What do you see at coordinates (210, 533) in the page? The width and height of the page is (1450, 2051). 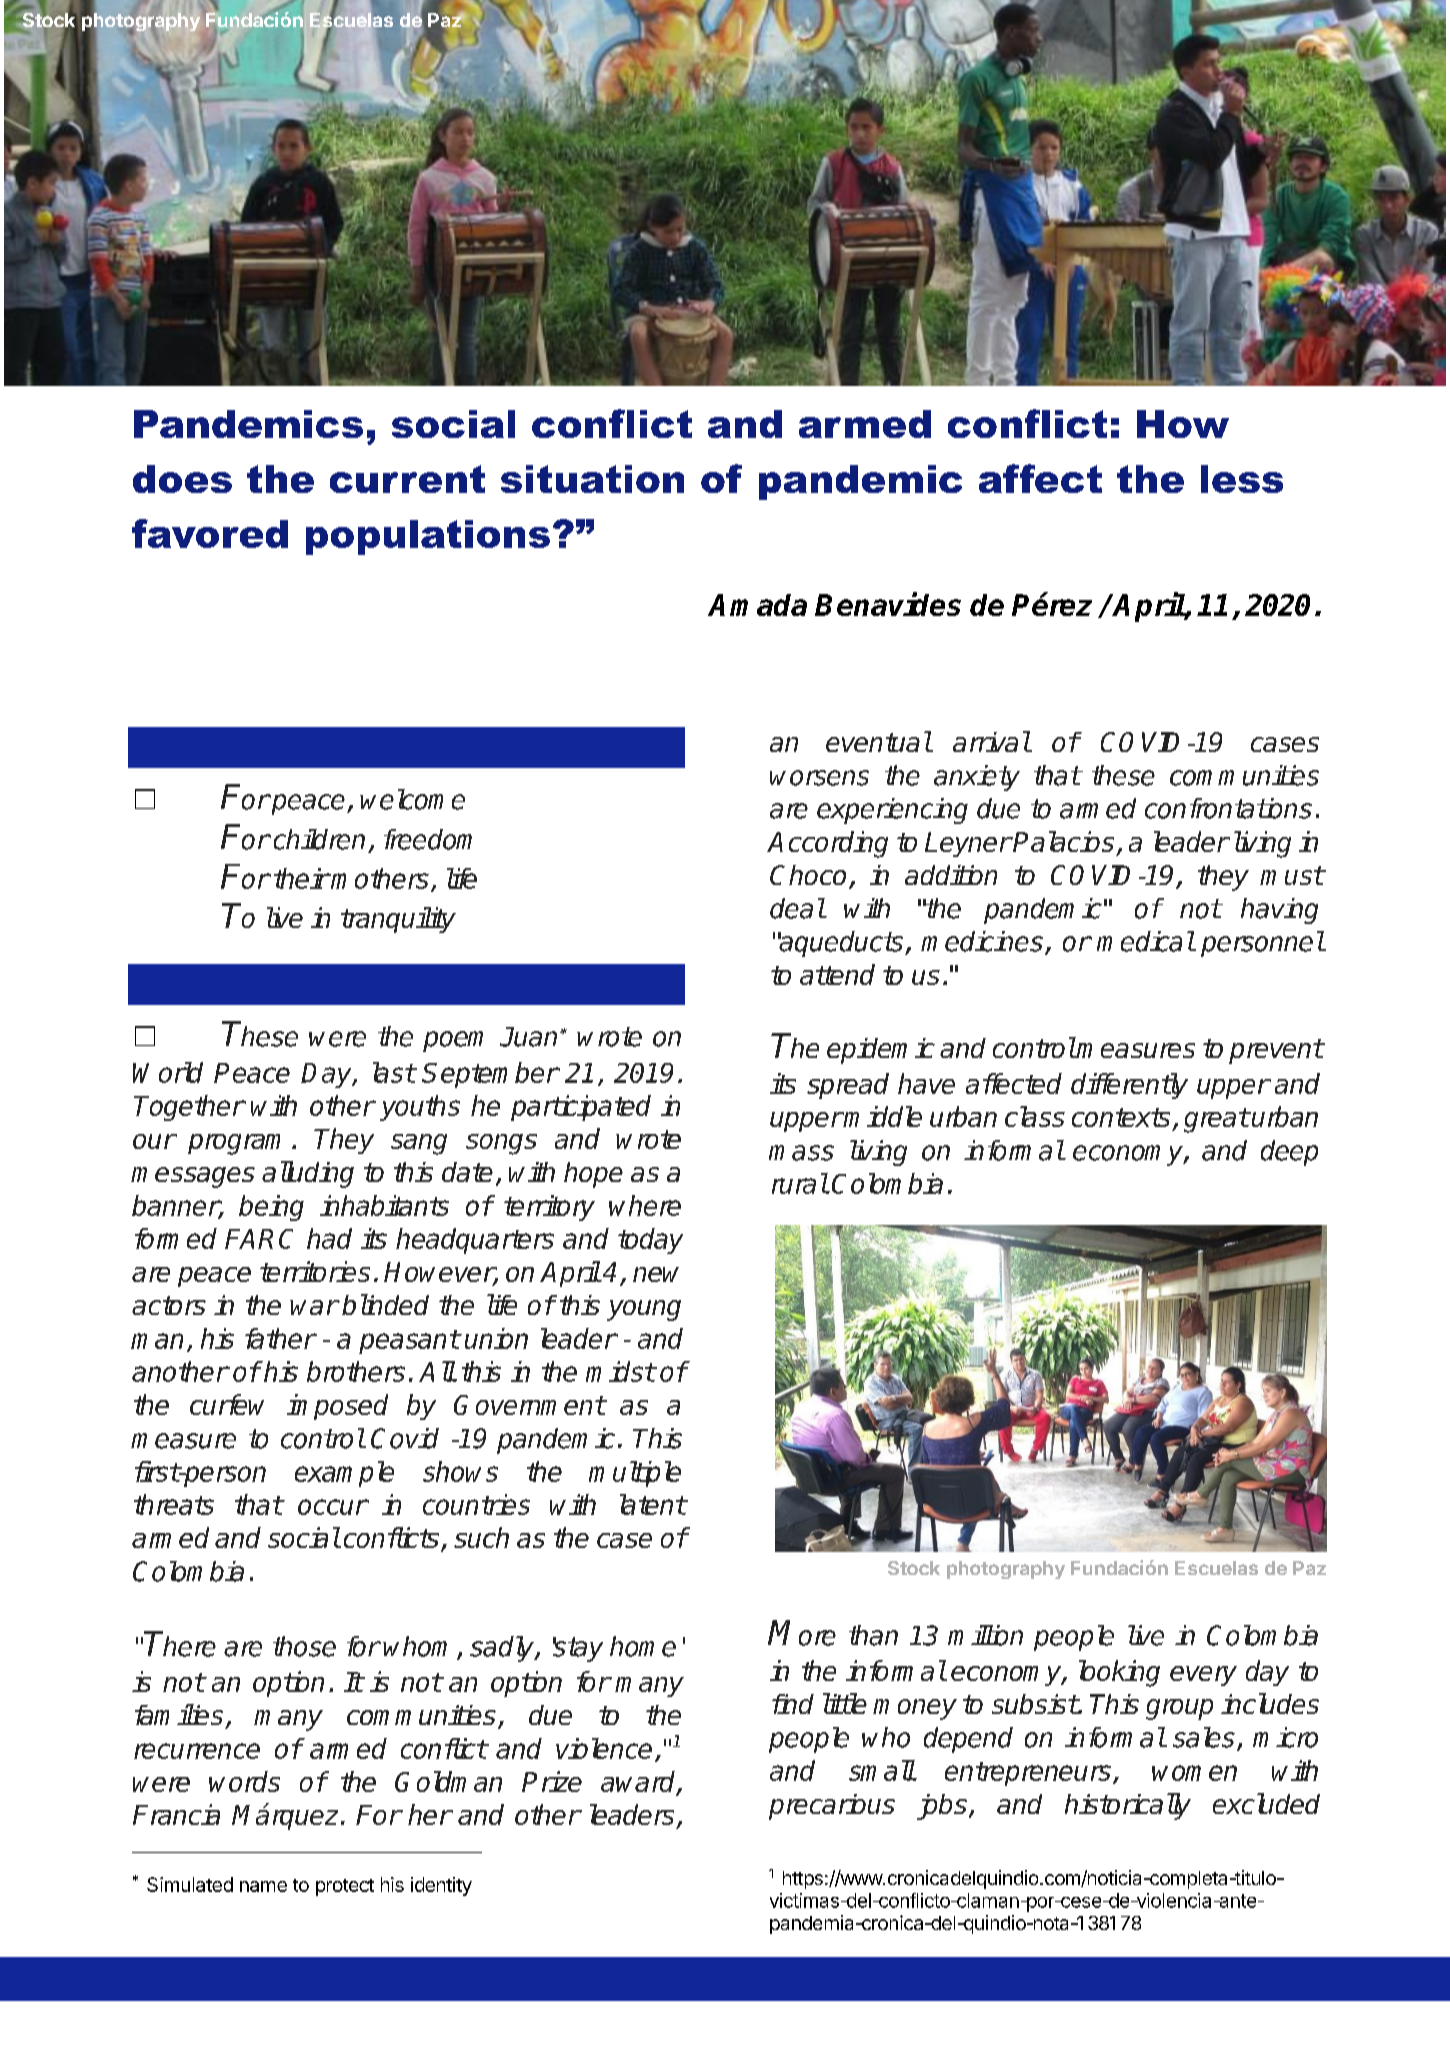 I see `favored` at bounding box center [210, 533].
